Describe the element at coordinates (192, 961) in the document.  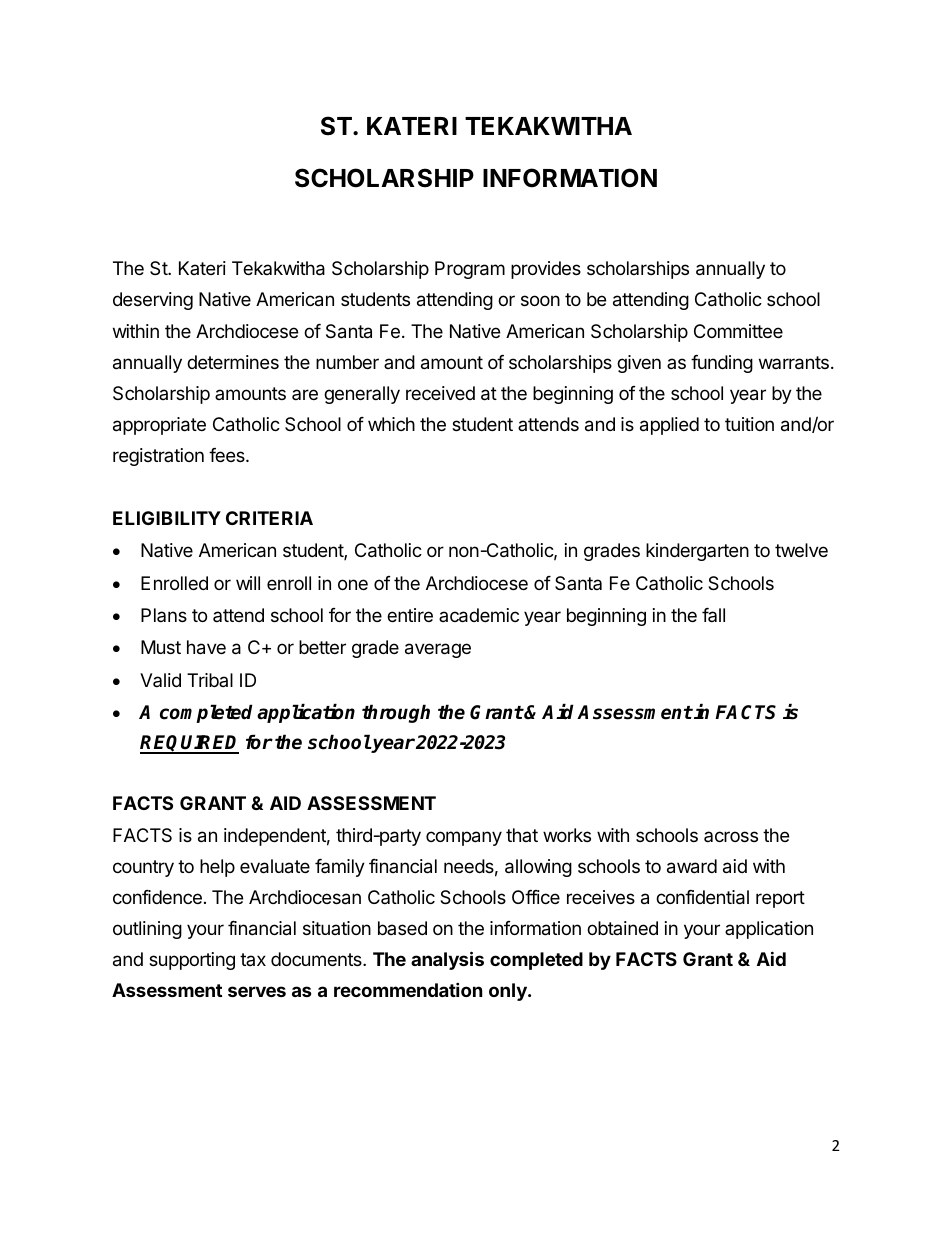
I see `supporting` at that location.
